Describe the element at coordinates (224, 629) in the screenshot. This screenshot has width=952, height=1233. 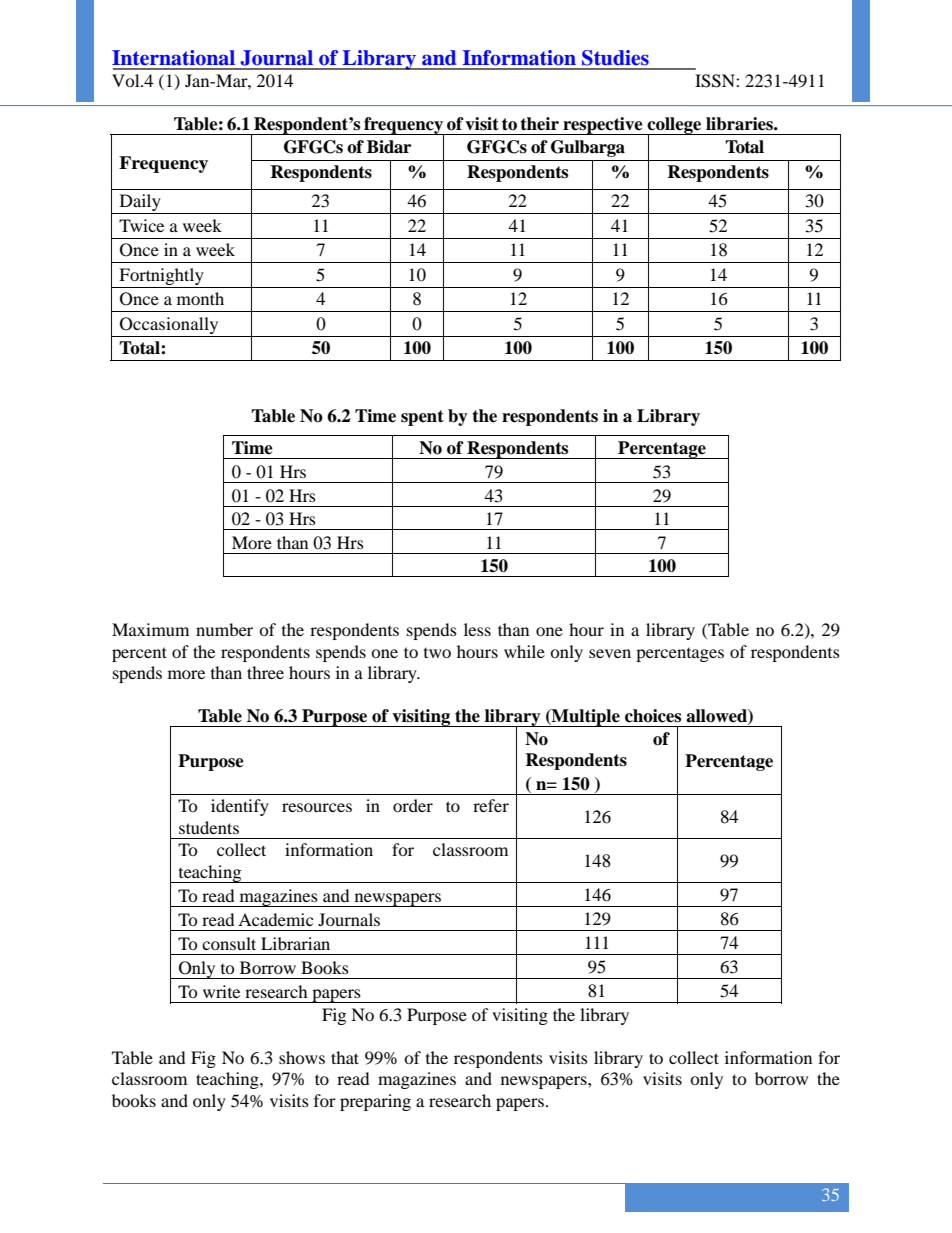
I see `number` at that location.
